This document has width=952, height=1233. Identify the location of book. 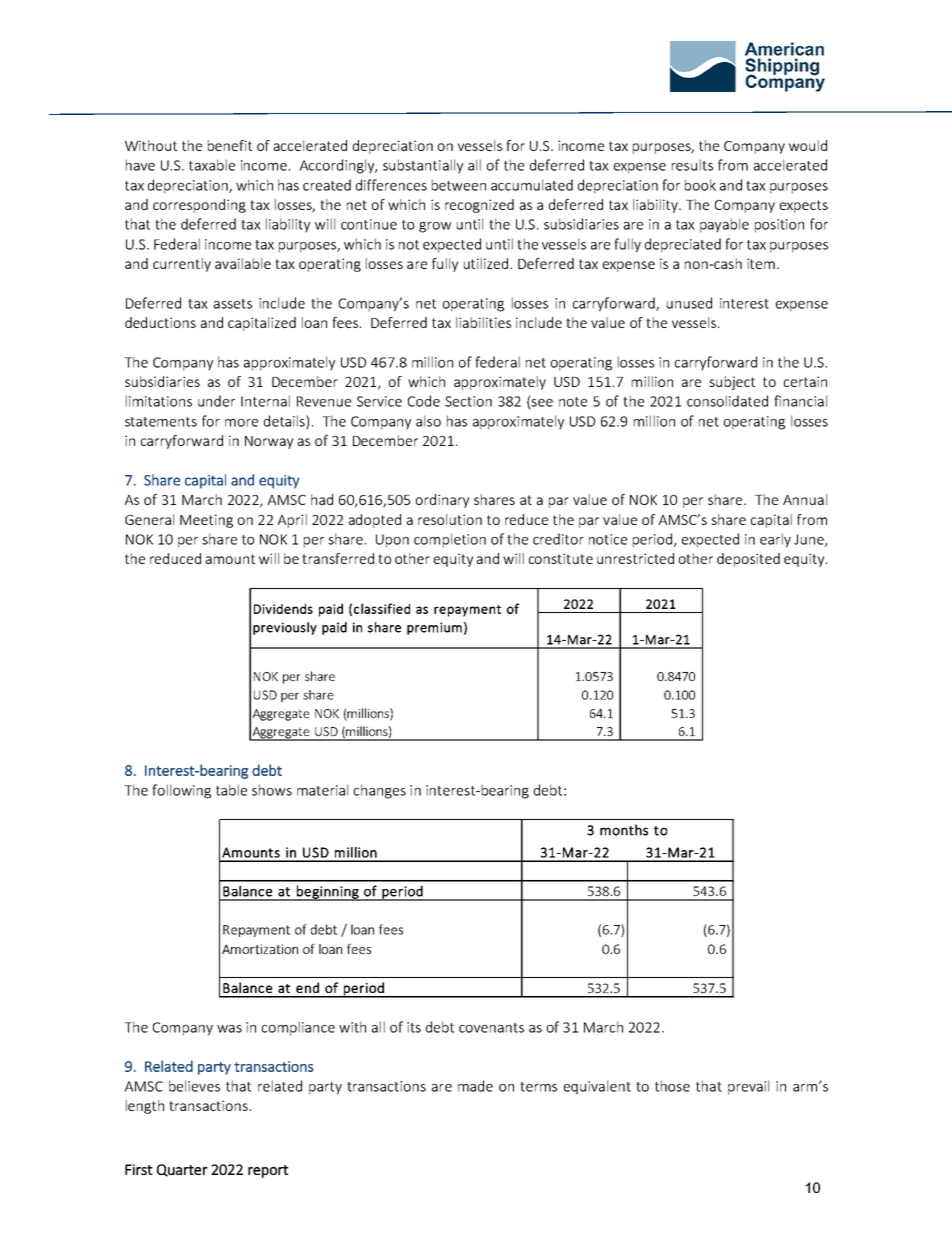
(700, 185).
